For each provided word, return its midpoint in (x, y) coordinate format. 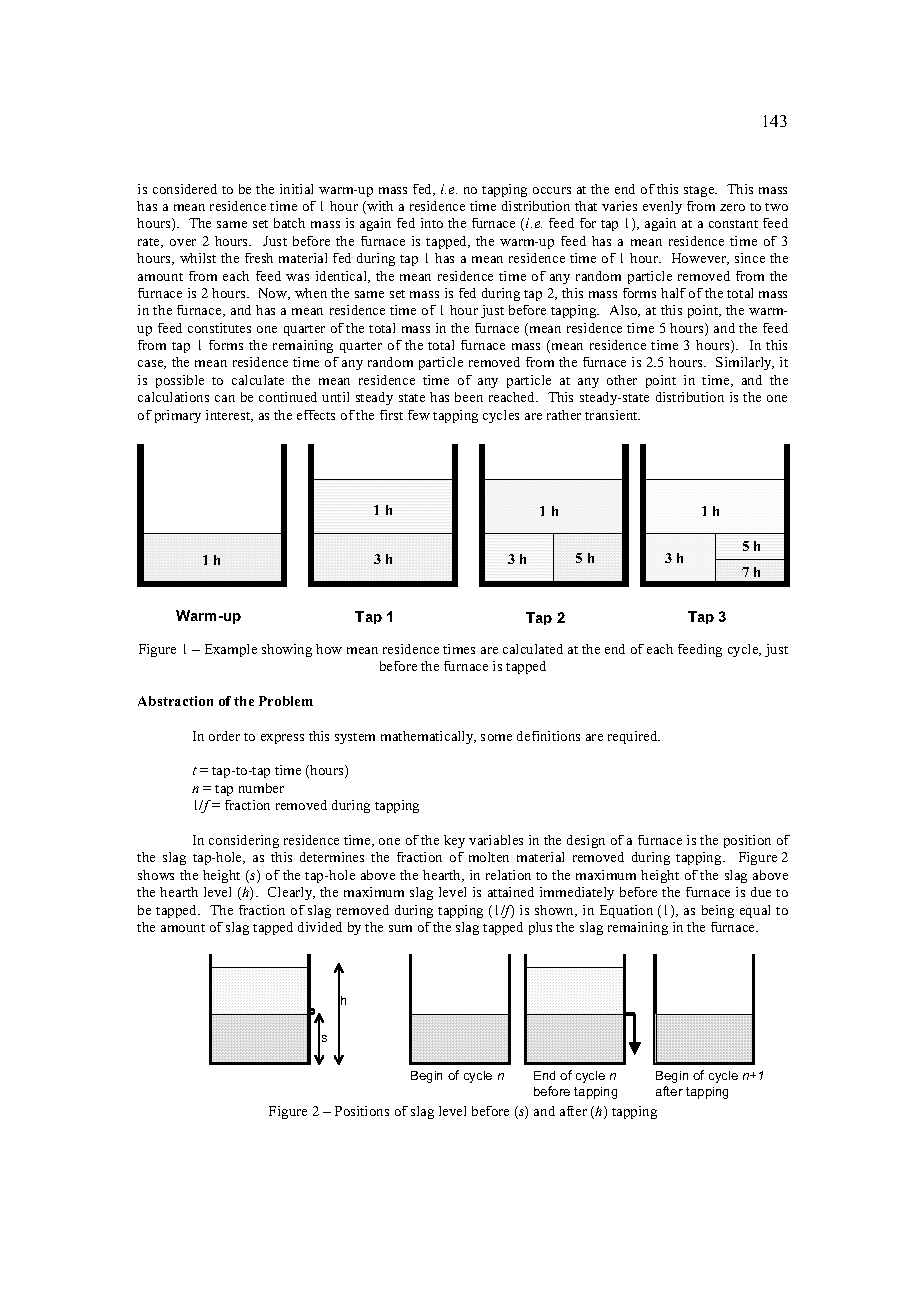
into (432, 223)
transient (612, 415)
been (469, 397)
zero (732, 207)
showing (287, 650)
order (224, 736)
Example (231, 650)
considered (185, 189)
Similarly (745, 363)
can (225, 398)
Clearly (291, 893)
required (634, 737)
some (496, 737)
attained (511, 892)
